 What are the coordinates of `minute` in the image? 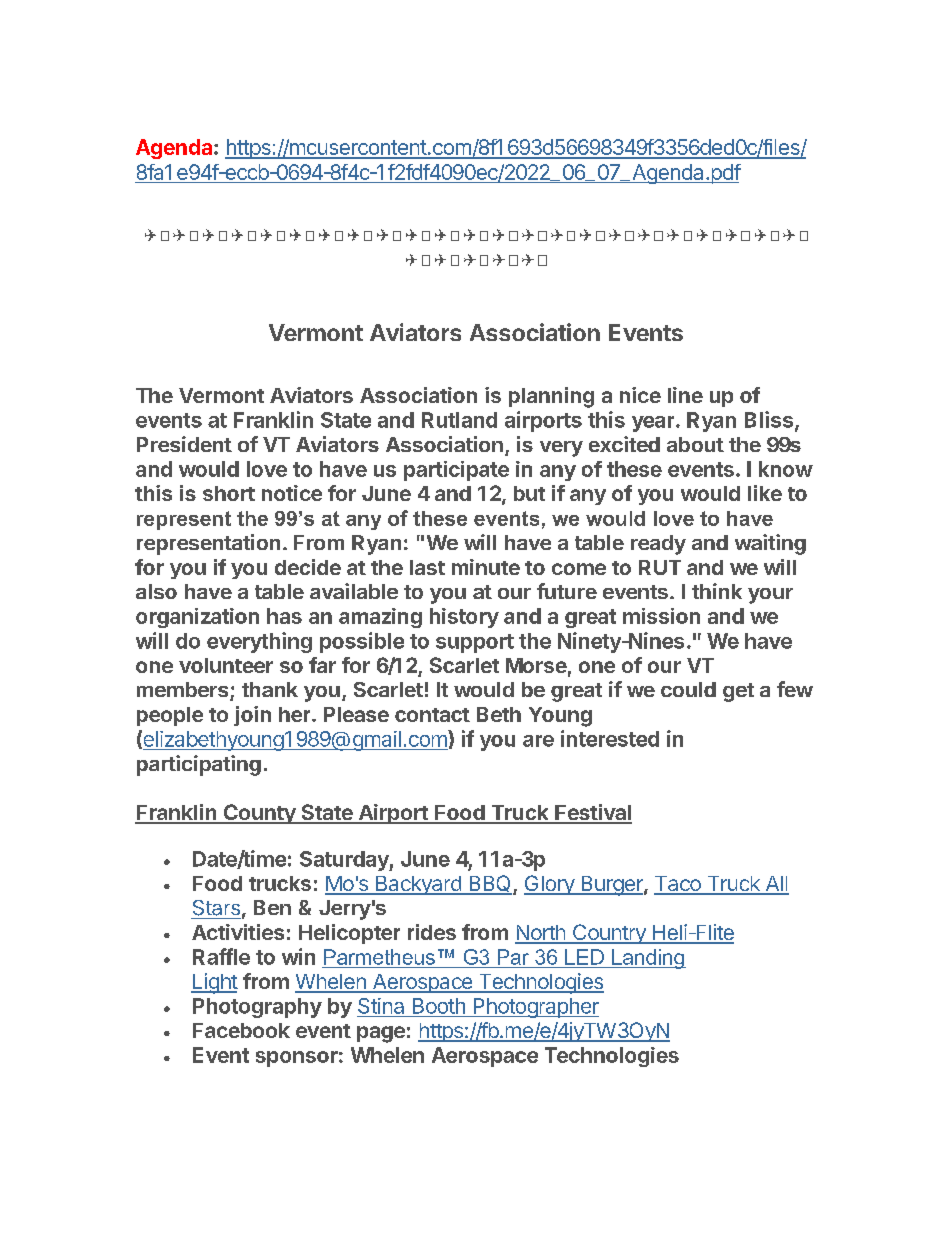 It's located at (486, 567).
